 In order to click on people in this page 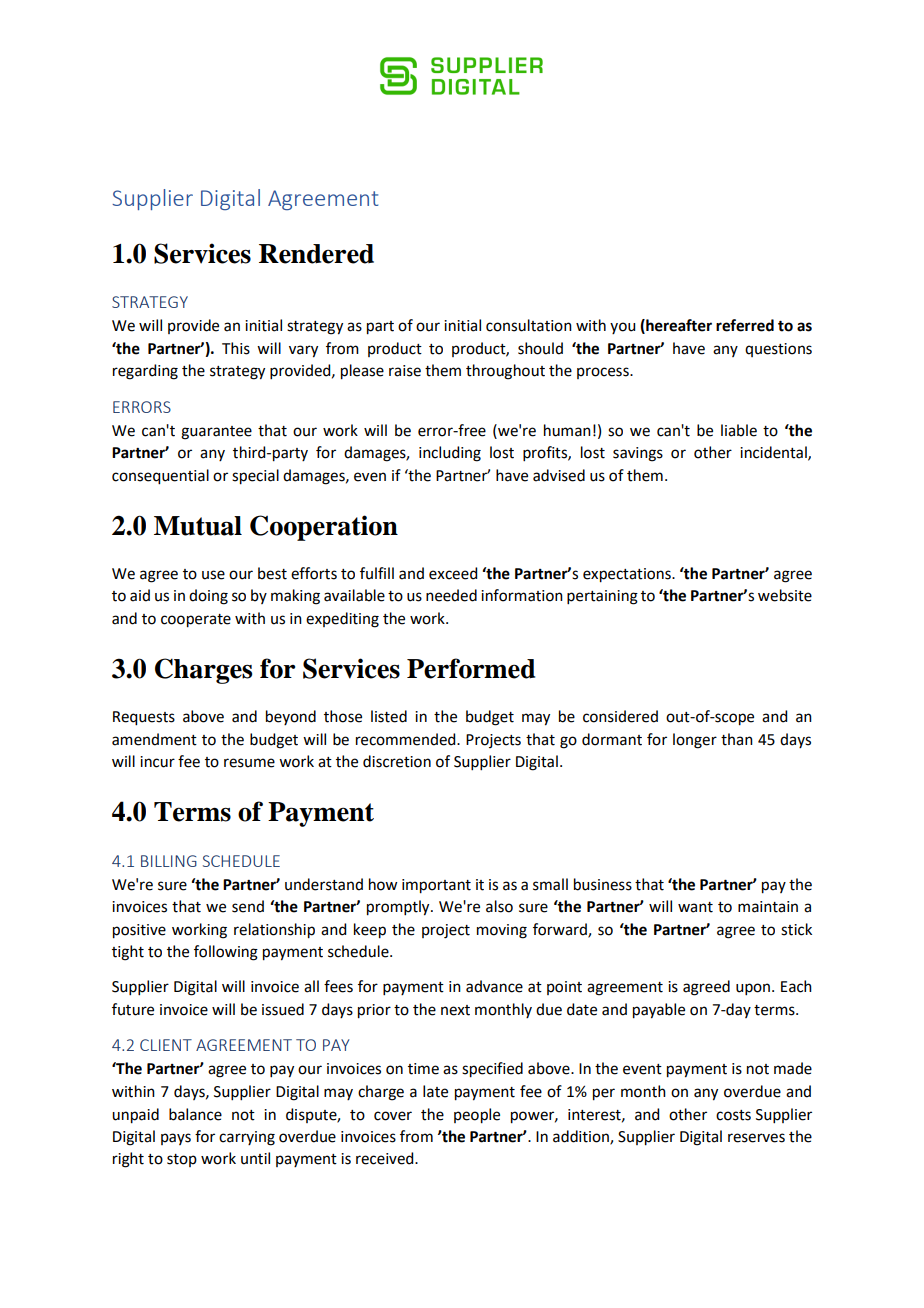, I will do `click(477, 1116)`.
